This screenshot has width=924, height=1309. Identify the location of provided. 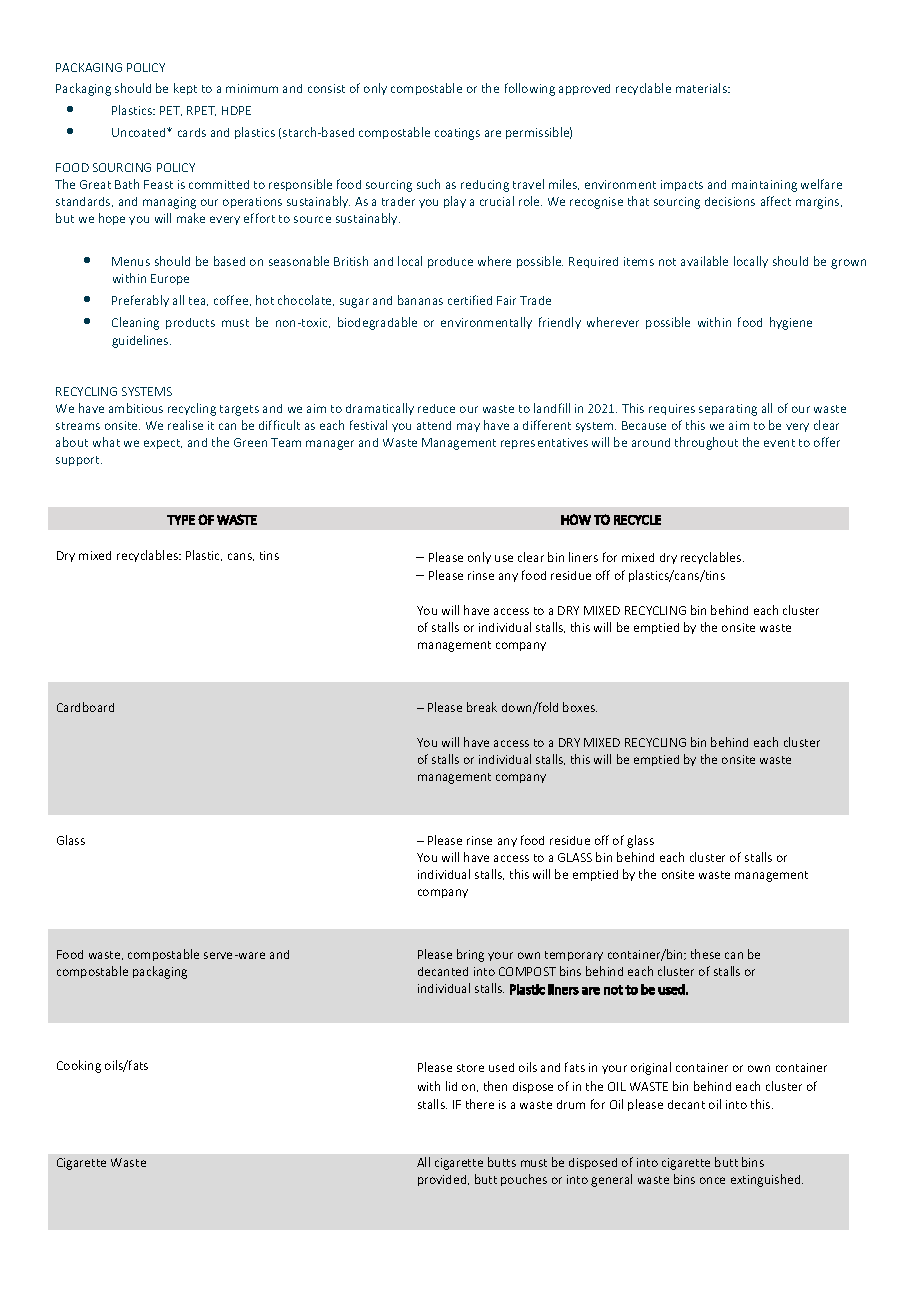
(443, 1180).
